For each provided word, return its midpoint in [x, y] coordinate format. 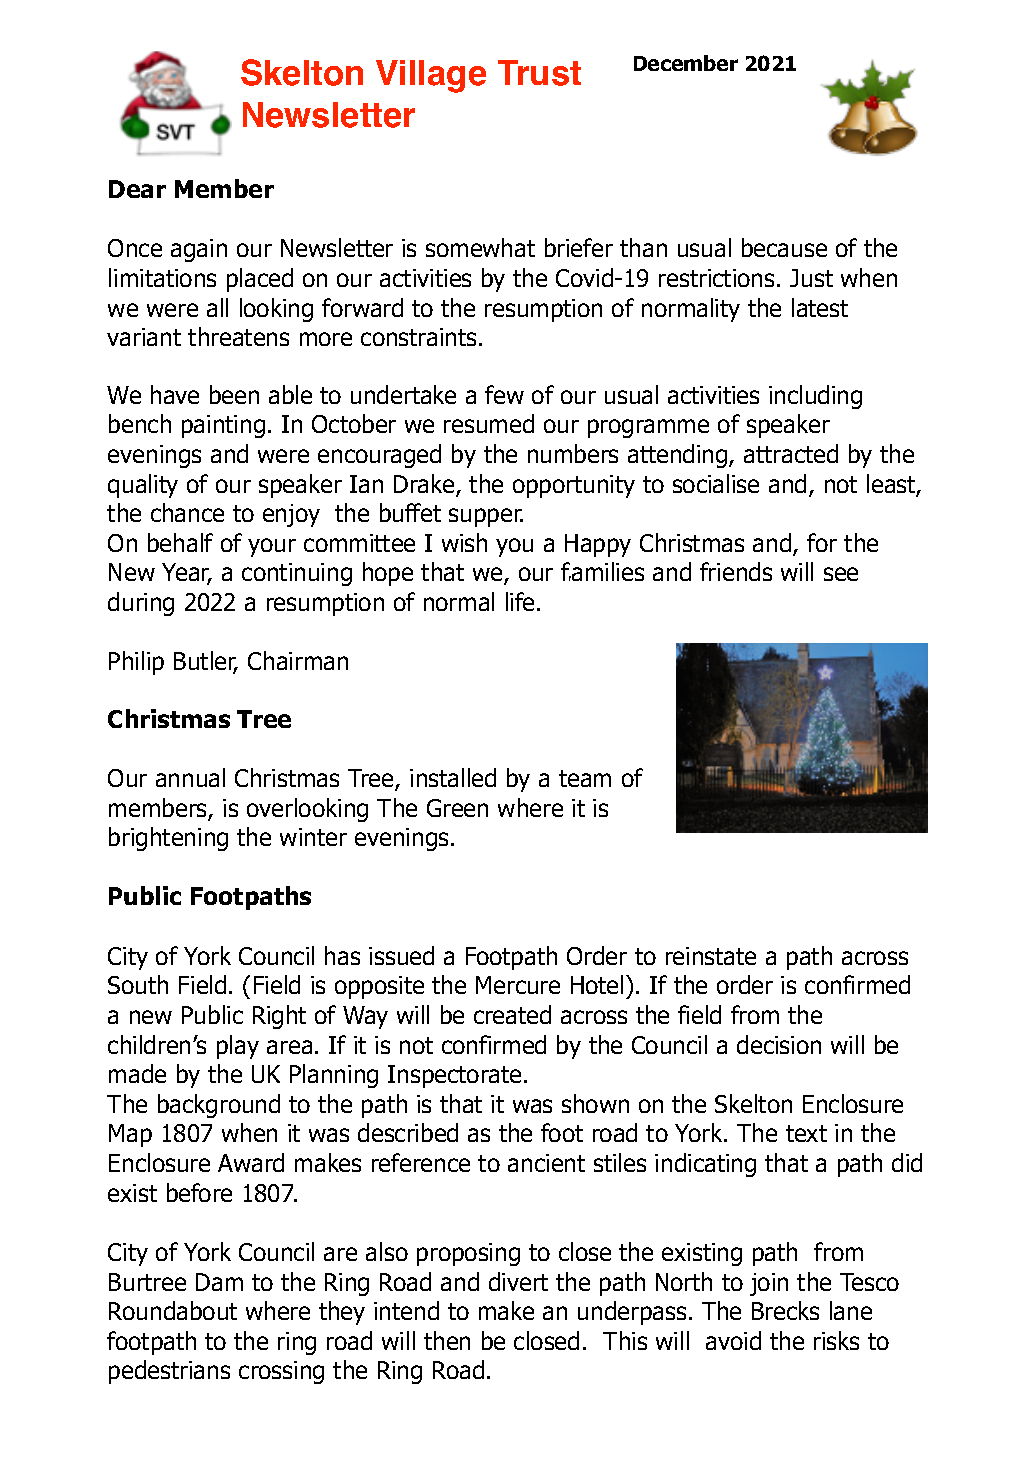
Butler [206, 662]
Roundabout [173, 1310]
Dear [137, 189]
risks [836, 1340]
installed [453, 777]
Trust [539, 73]
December [686, 63]
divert [518, 1281]
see [841, 574]
